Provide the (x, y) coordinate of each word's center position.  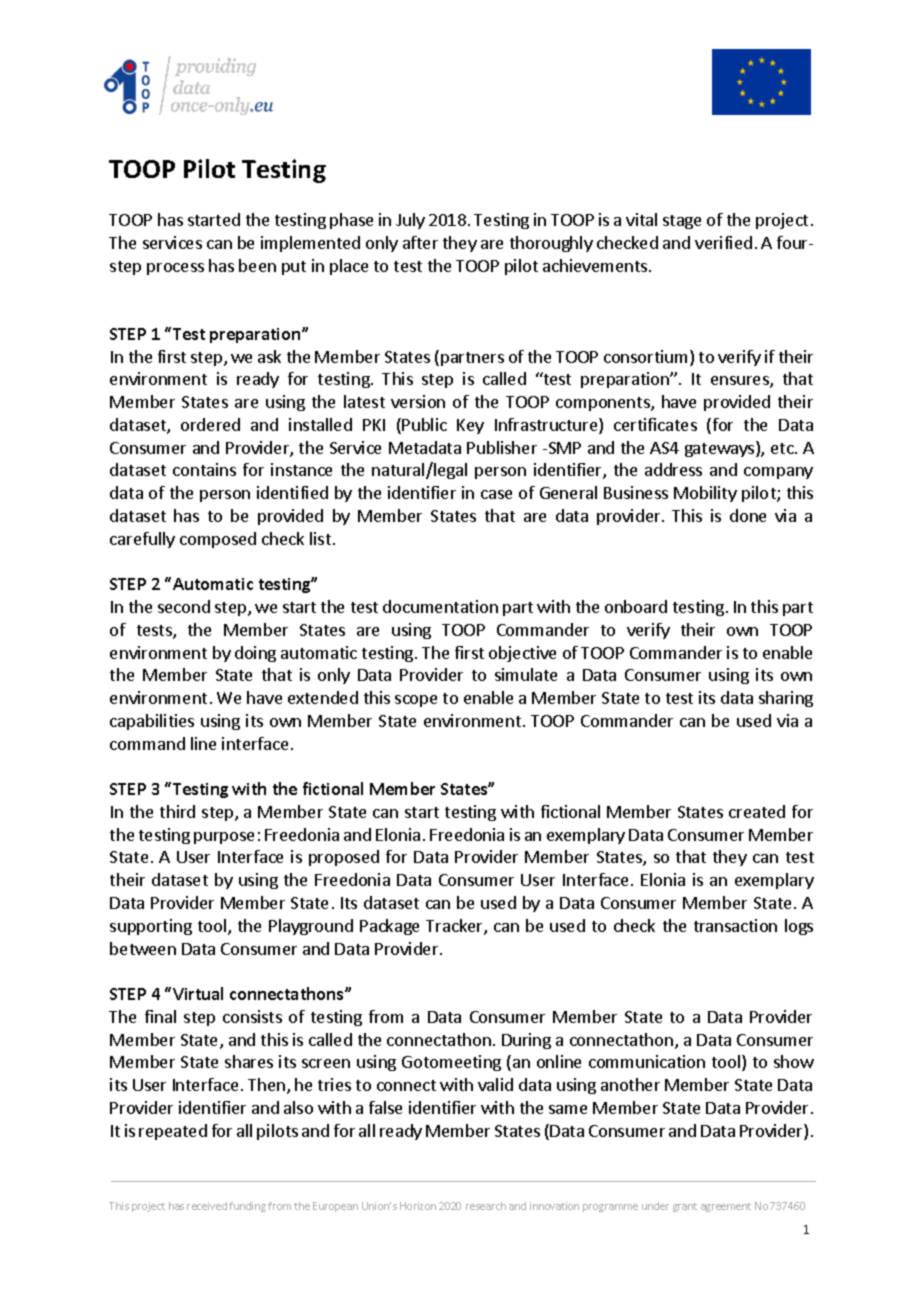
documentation (440, 606)
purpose (224, 838)
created (757, 811)
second (184, 606)
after (420, 242)
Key (470, 426)
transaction (735, 925)
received (207, 1206)
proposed (344, 858)
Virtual (198, 993)
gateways (721, 449)
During (526, 1041)
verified (723, 242)
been (257, 265)
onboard (636, 606)
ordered (210, 424)
